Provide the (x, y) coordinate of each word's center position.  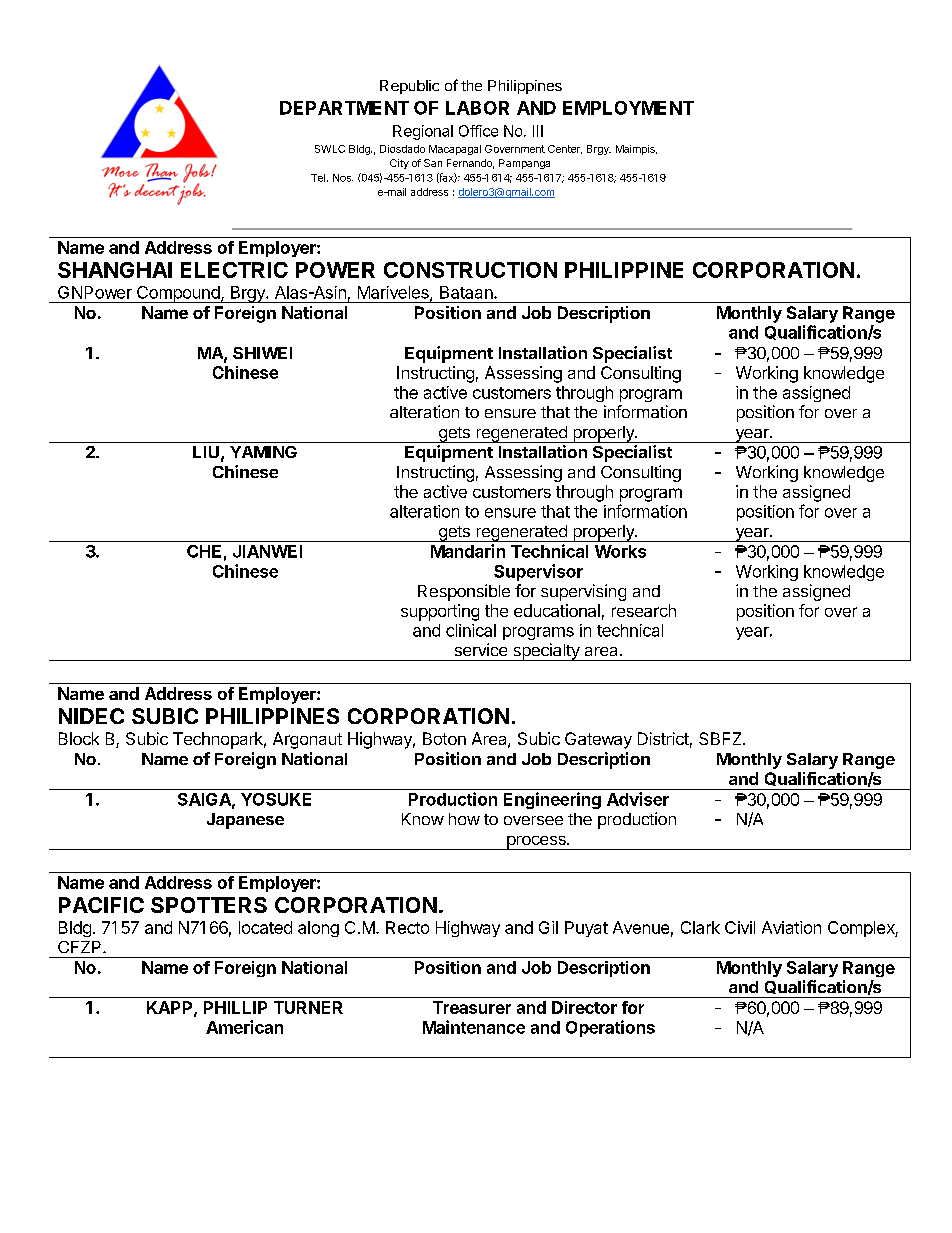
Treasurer (472, 1007)
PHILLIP (235, 1007)
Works (620, 551)
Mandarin (468, 551)
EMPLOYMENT (628, 108)
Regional (423, 132)
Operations (610, 1028)
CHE (204, 551)
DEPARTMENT (344, 108)
